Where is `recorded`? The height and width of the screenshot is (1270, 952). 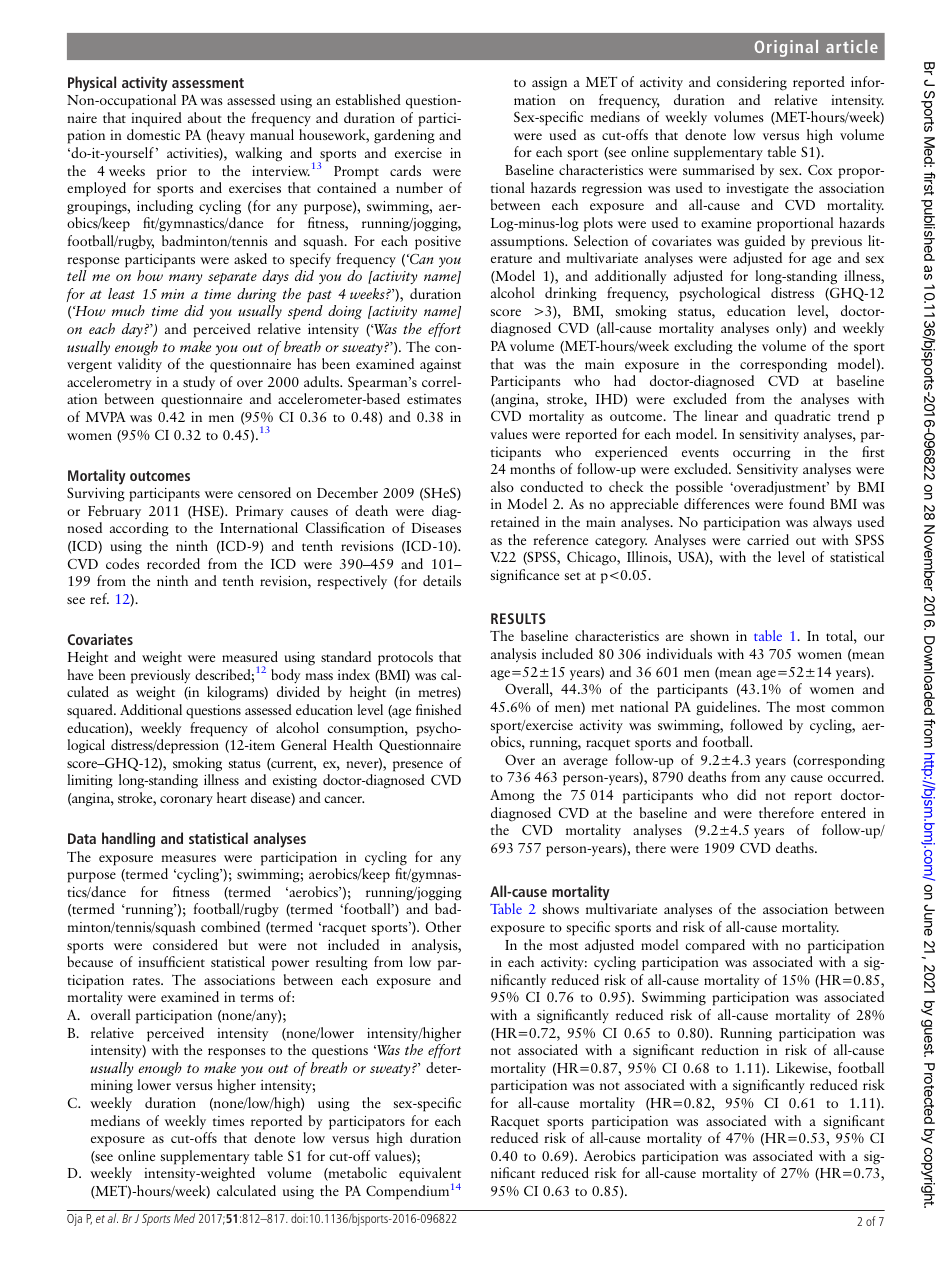
recorded is located at coordinates (173, 563).
